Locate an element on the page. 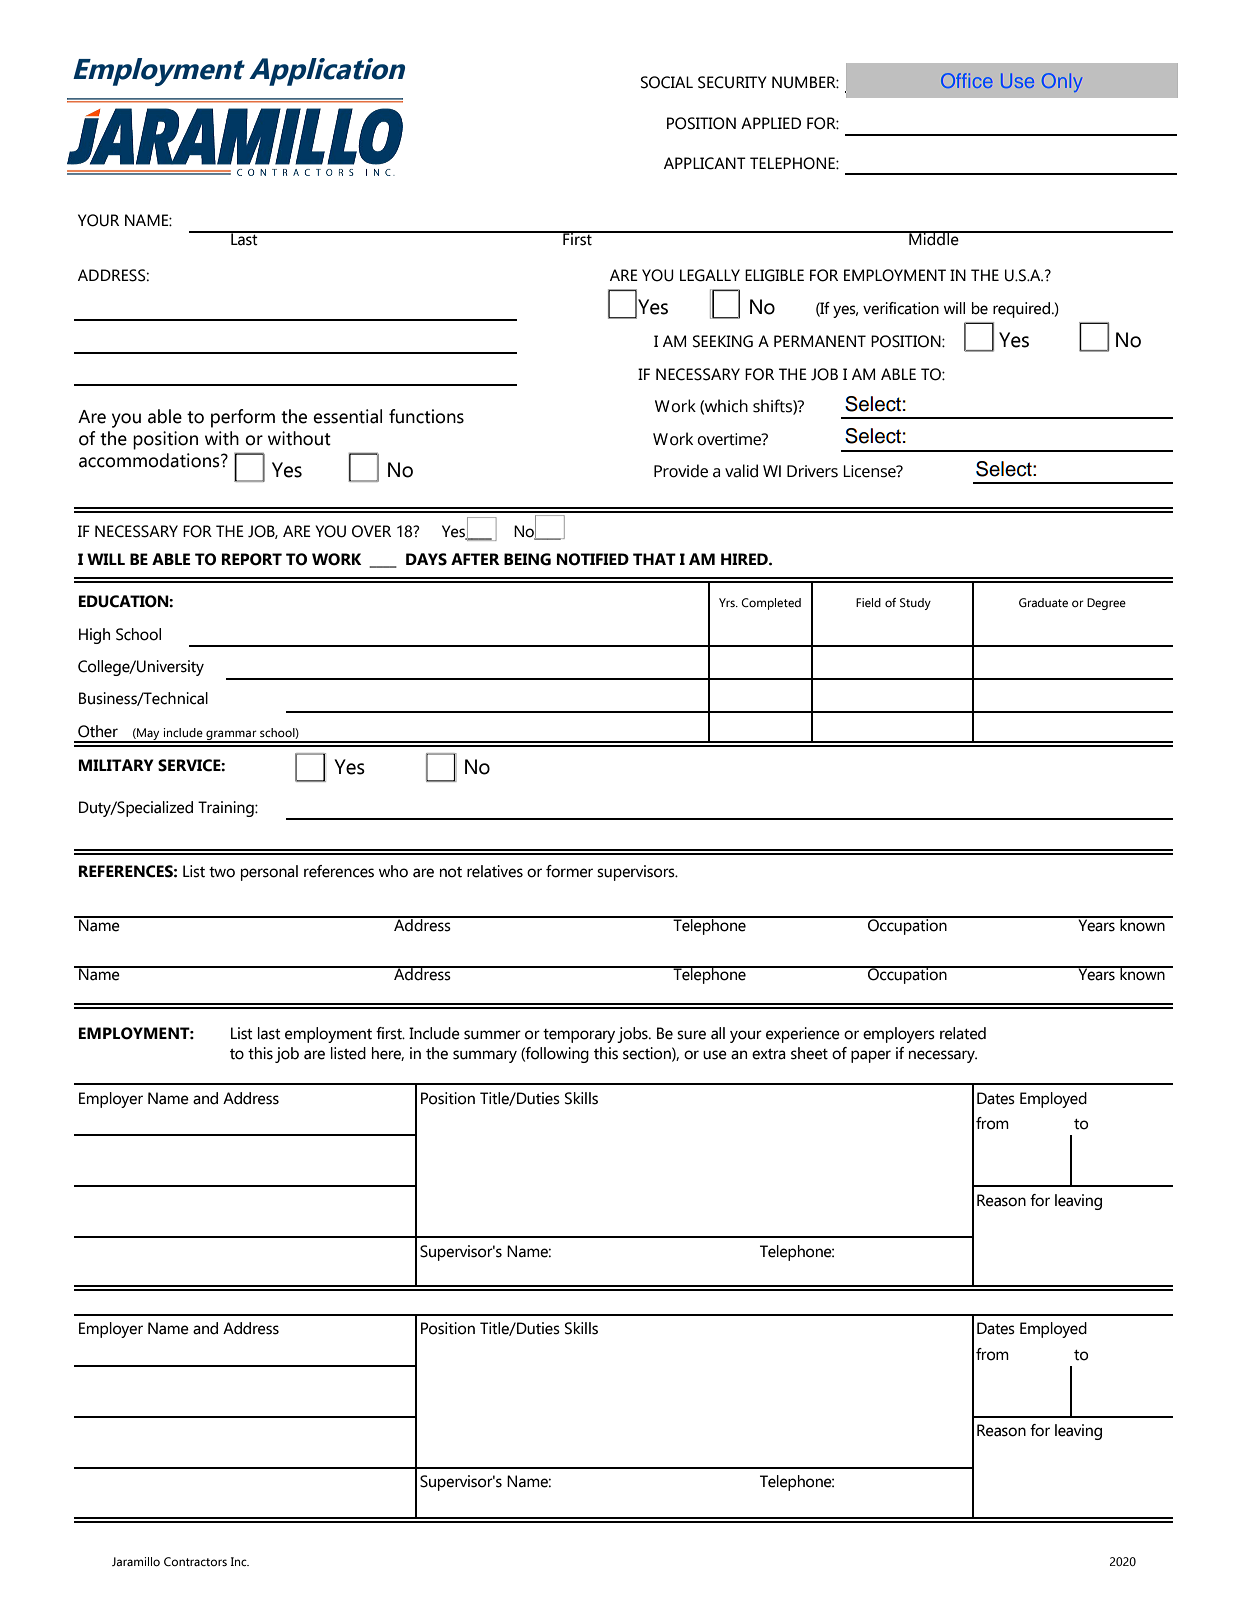 Image resolution: width=1249 pixels, height=1616 pixels. related is located at coordinates (963, 1033).
